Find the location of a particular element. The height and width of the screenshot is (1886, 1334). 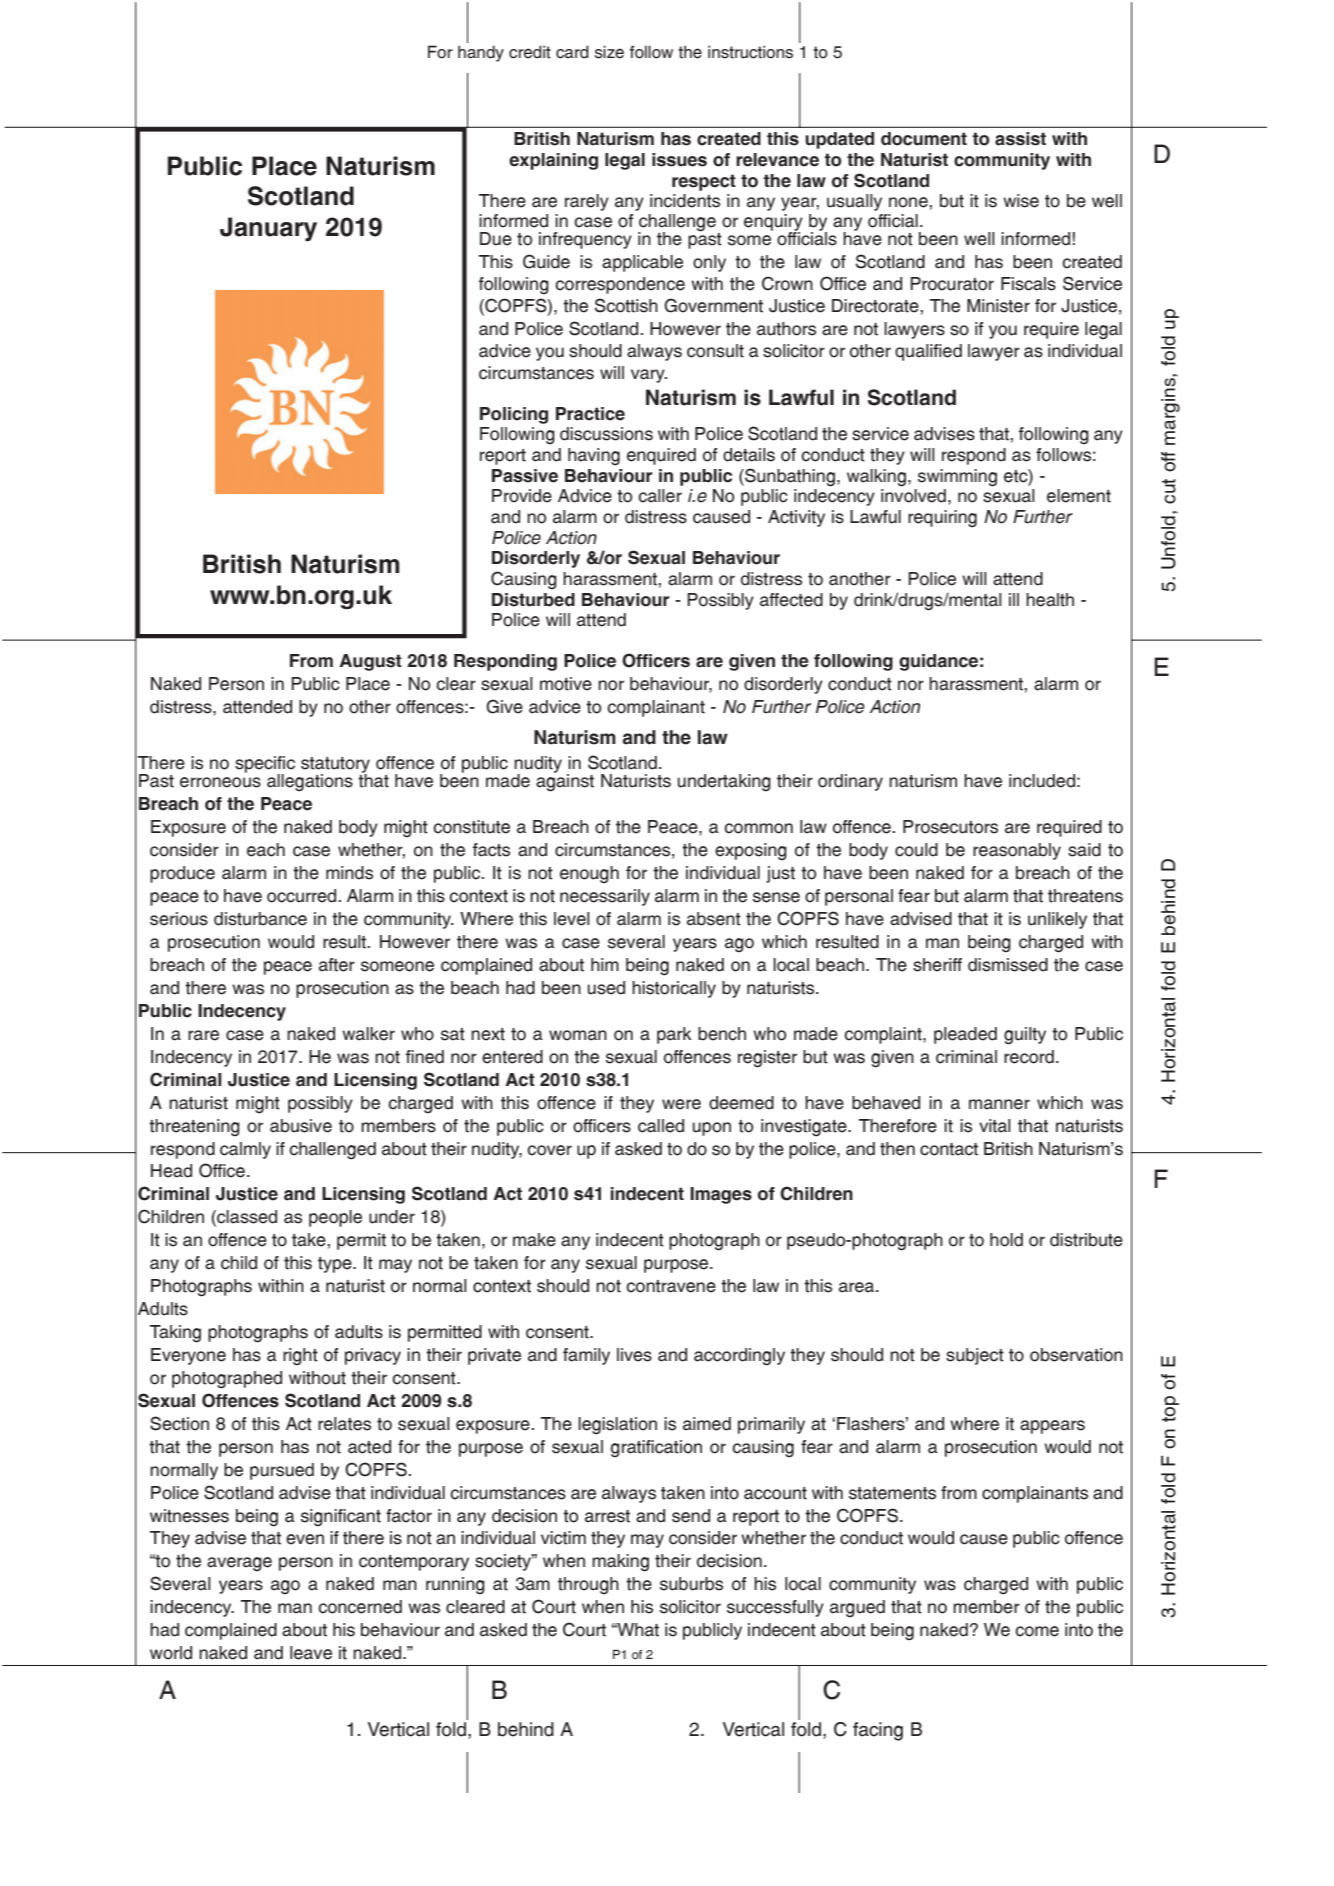

leave is located at coordinates (311, 1653).
